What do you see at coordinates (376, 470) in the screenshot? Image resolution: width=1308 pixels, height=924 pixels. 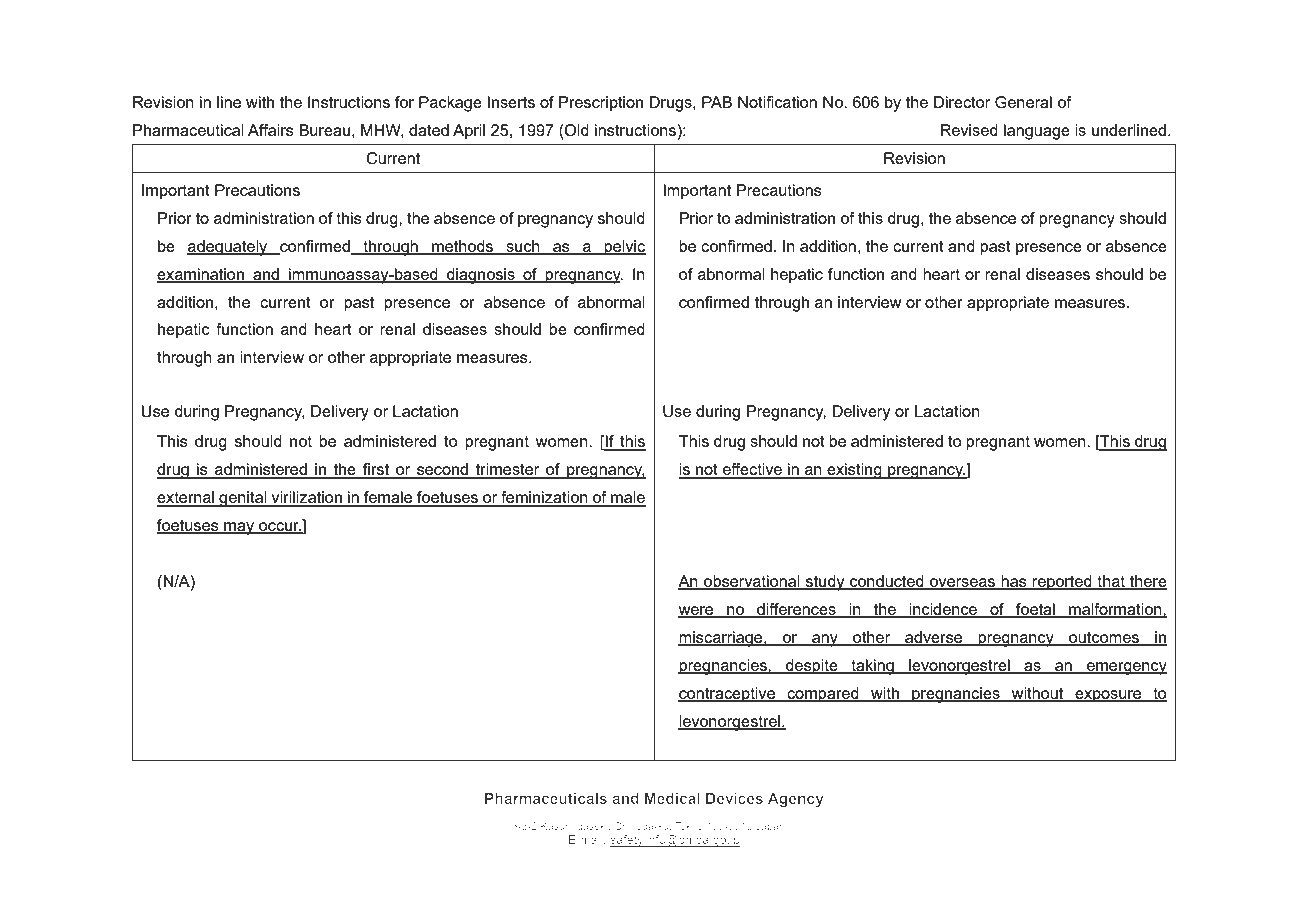 I see `first` at bounding box center [376, 470].
